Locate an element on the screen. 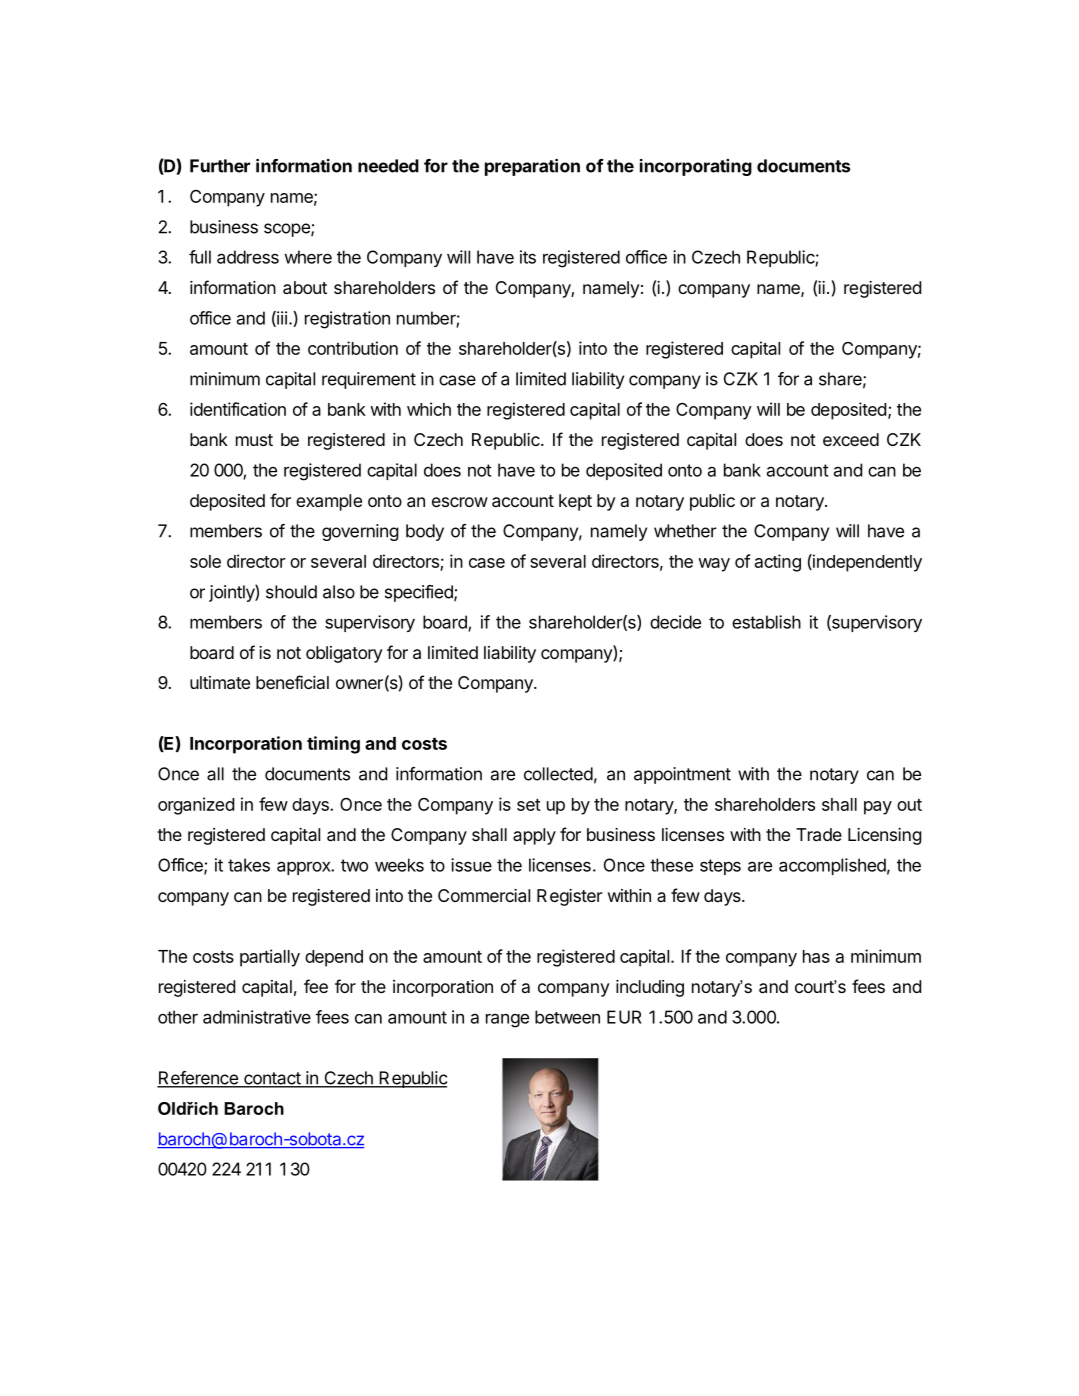 The height and width of the screenshot is (1396, 1079). establish is located at coordinates (766, 622).
